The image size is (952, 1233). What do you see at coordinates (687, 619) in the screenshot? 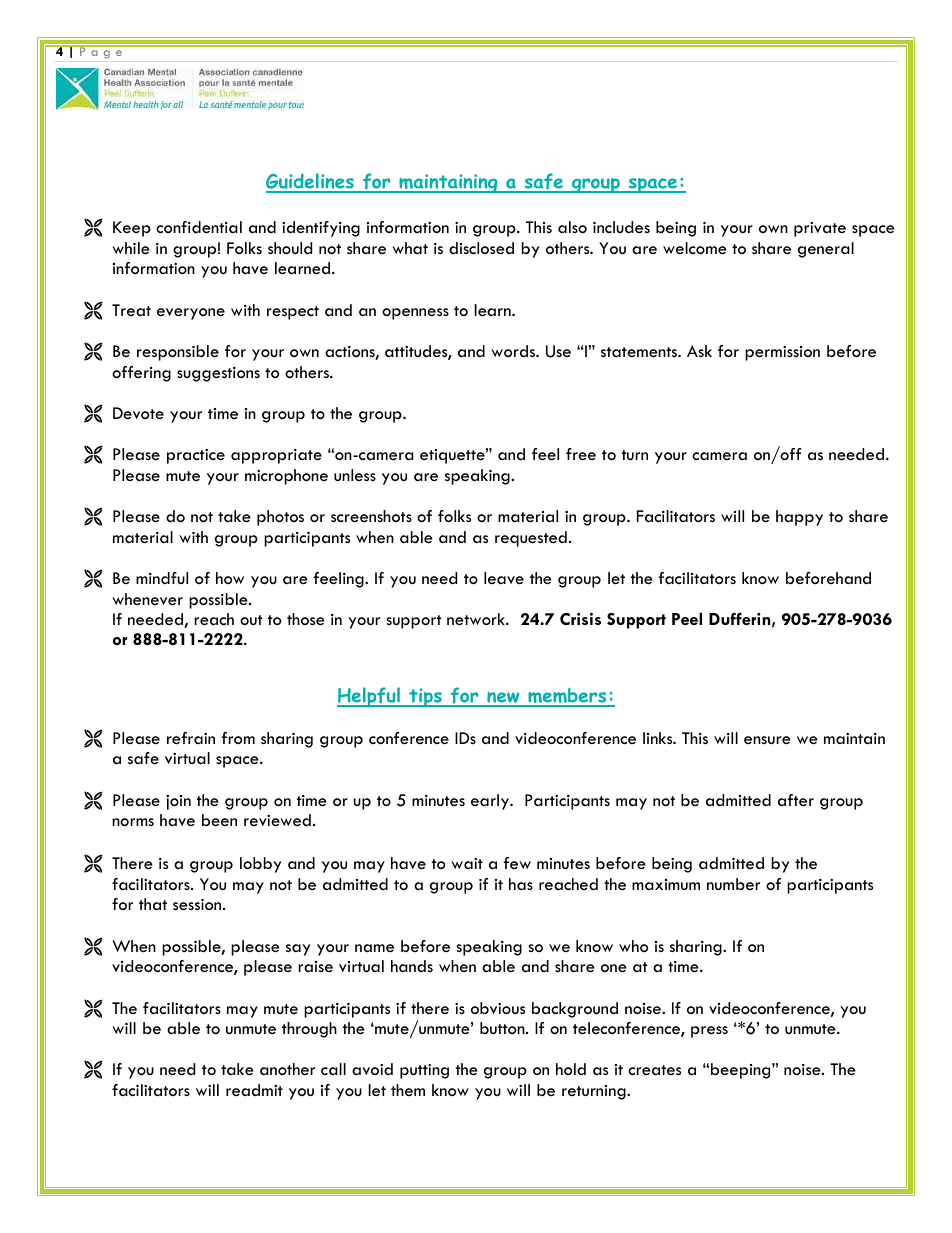
I see `Peel` at bounding box center [687, 619].
